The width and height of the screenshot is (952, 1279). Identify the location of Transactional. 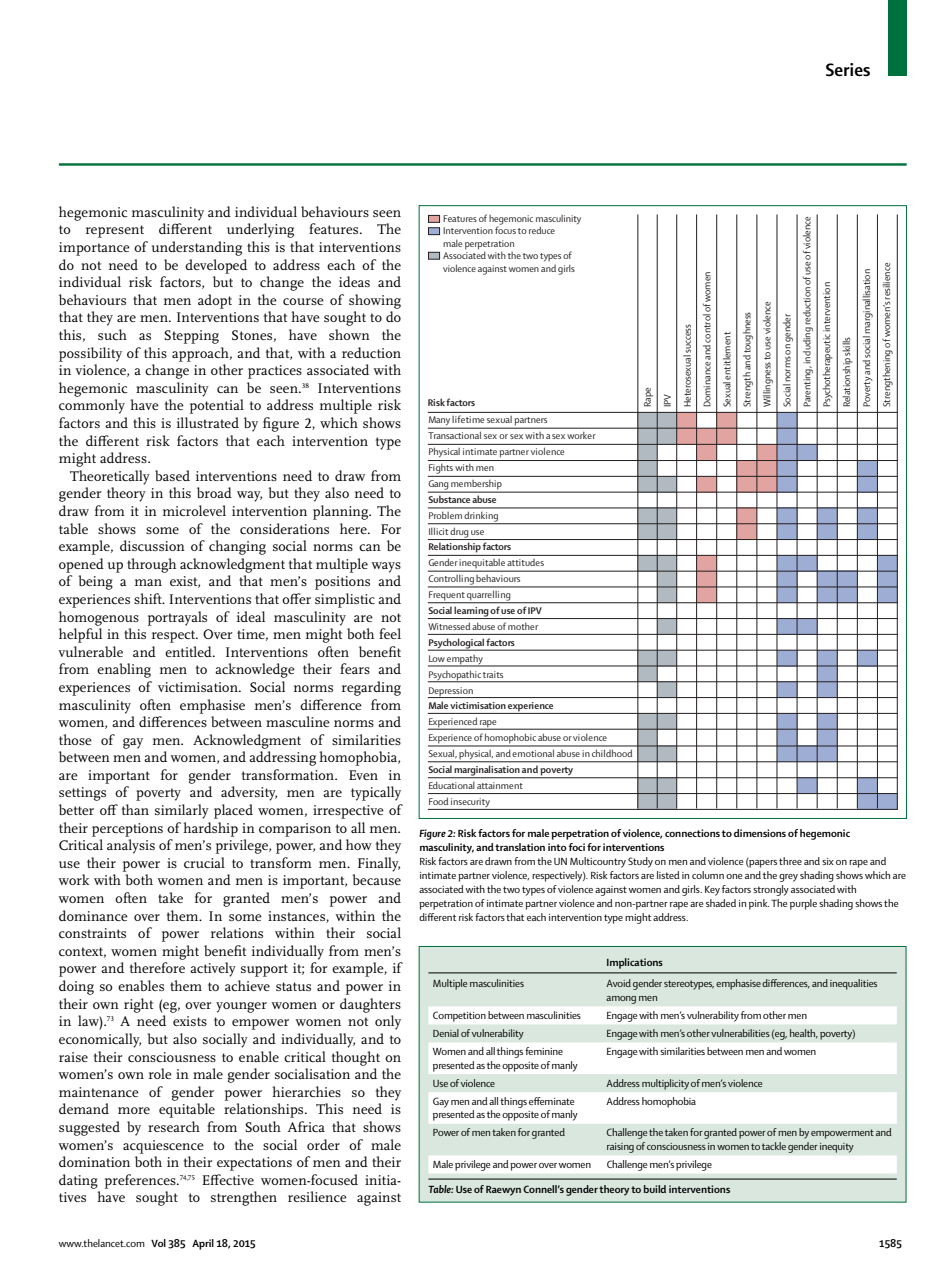
(454, 435).
